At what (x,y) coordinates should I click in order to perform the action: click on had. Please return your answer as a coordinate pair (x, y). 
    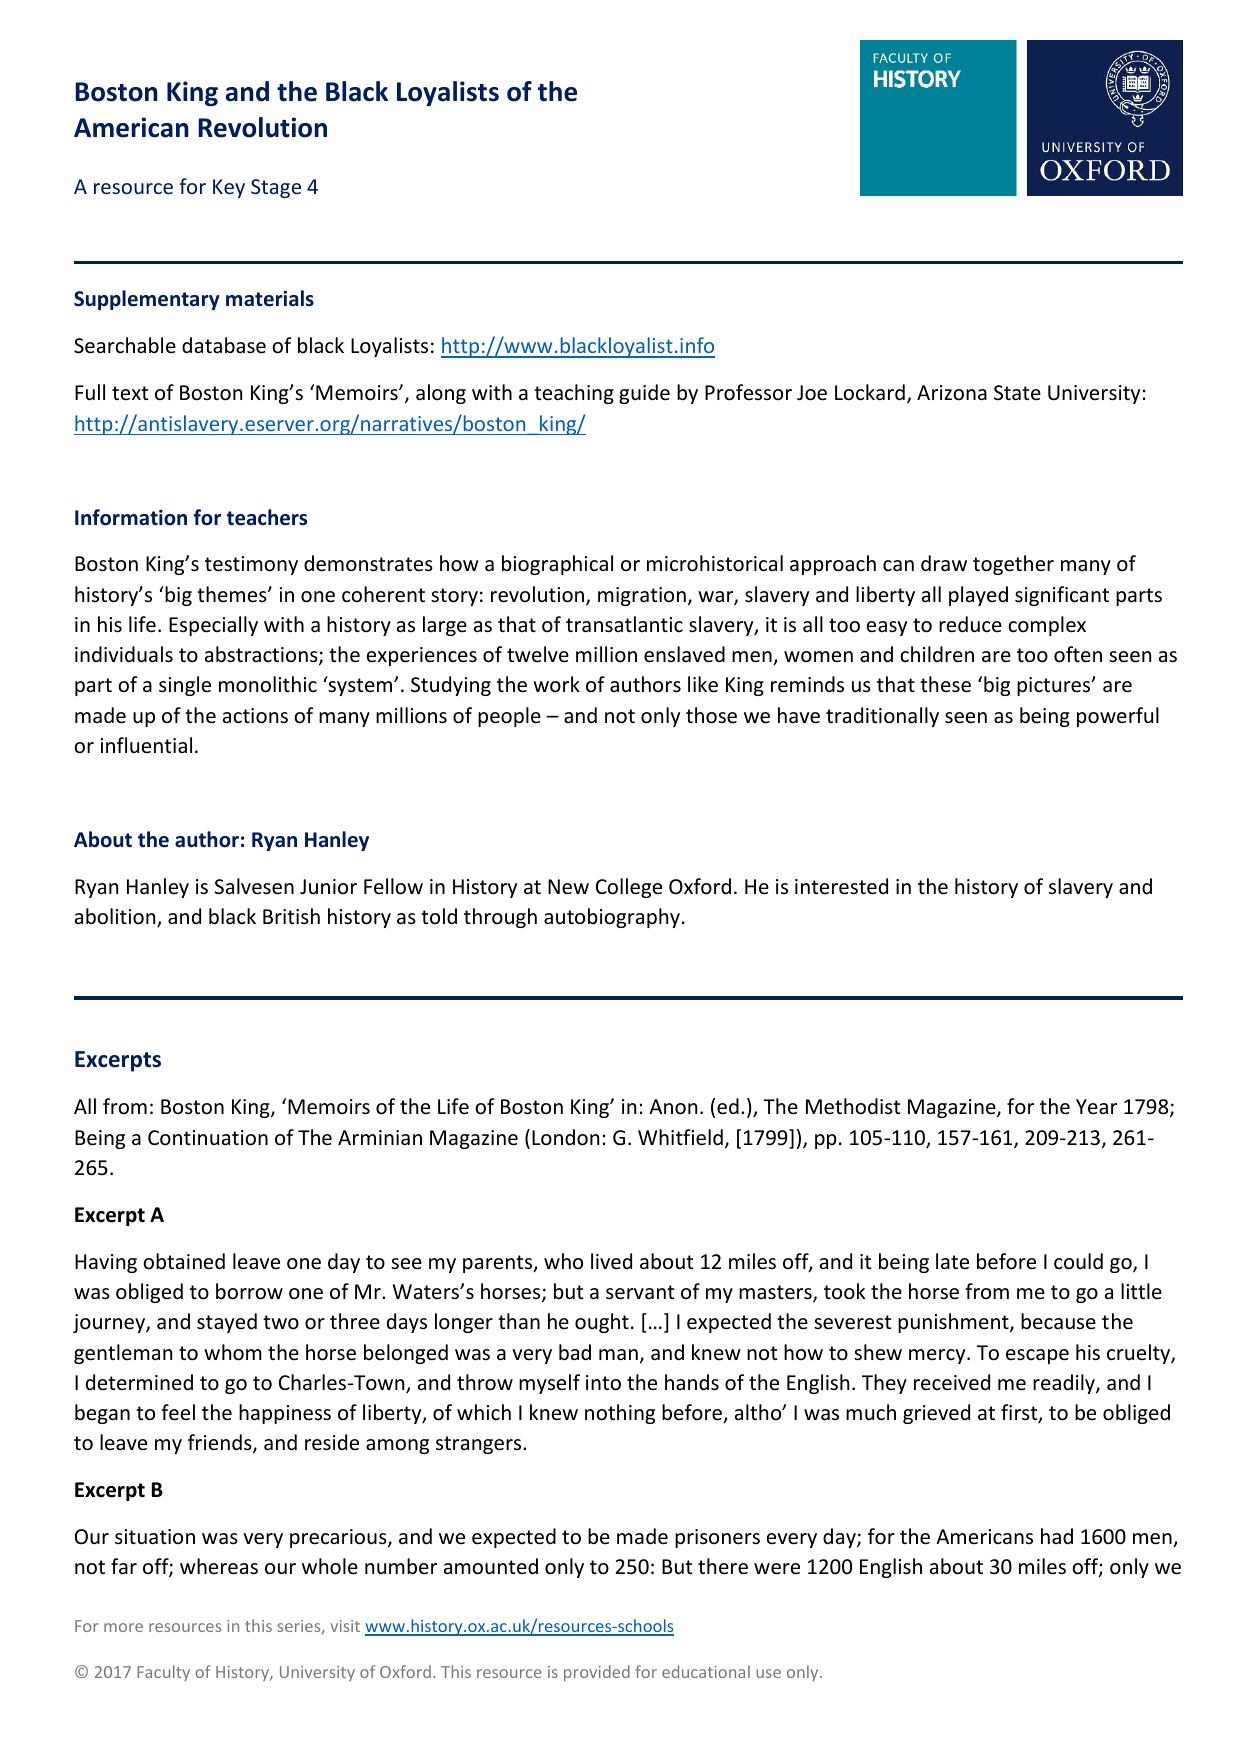
    Looking at the image, I should click on (1057, 1536).
